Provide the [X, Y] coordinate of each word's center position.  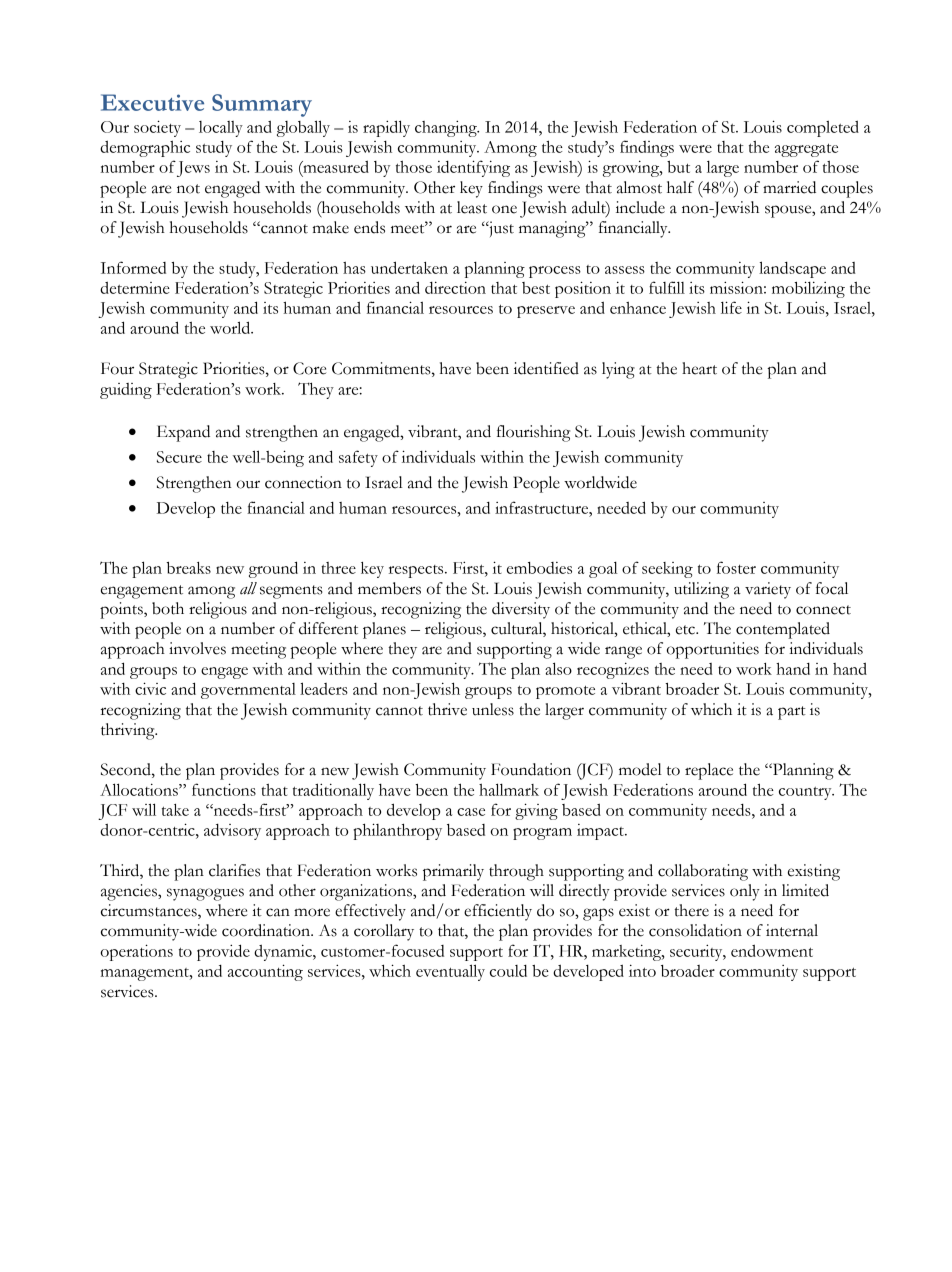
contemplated [783, 630]
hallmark [509, 789]
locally [221, 129]
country [806, 793]
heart [699, 368]
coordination [267, 930]
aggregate [806, 150]
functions [224, 789]
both [168, 608]
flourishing [533, 433]
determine [135, 288]
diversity [521, 610]
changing [447, 128]
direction [455, 287]
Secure [179, 457]
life [731, 307]
